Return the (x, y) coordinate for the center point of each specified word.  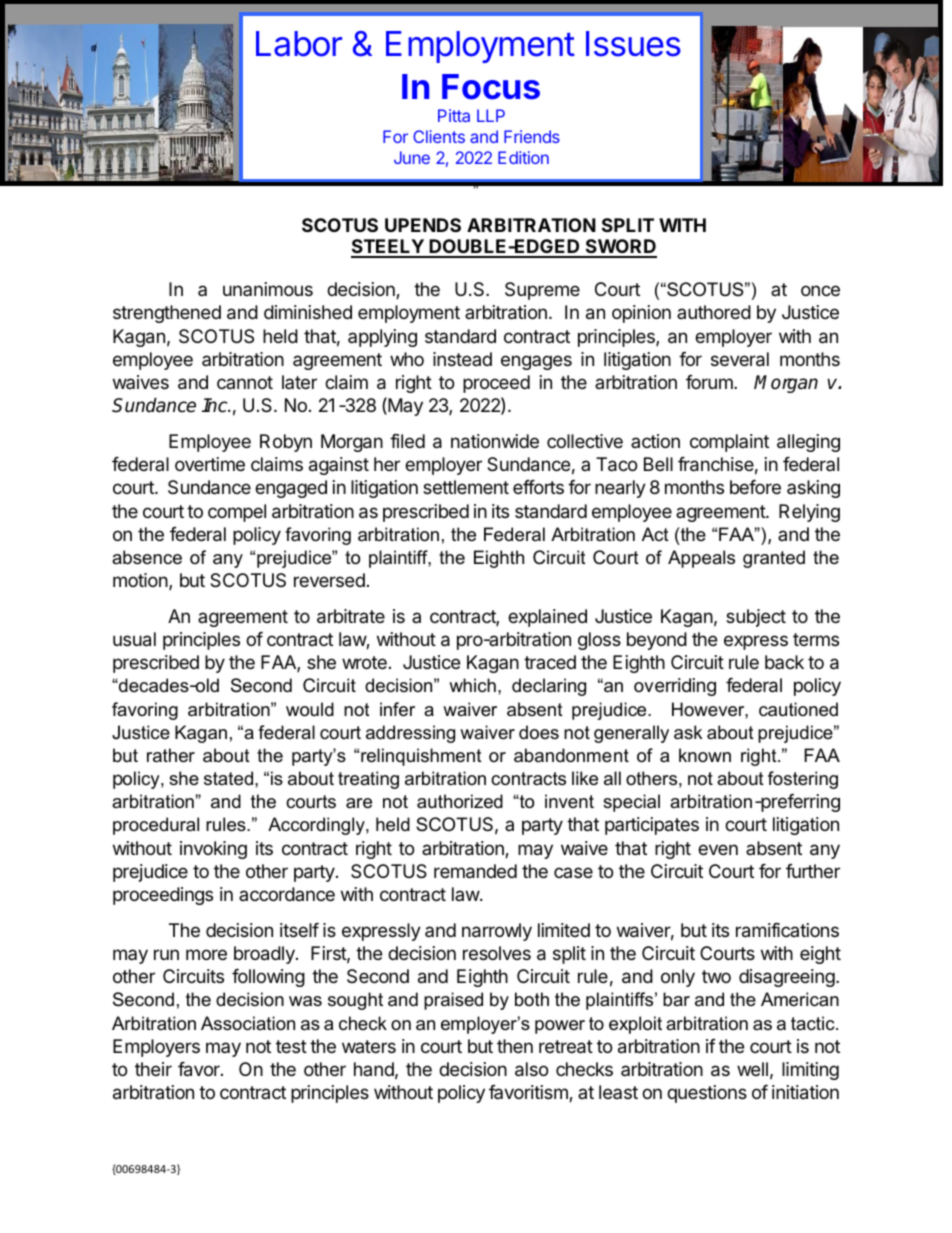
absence (147, 557)
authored (714, 312)
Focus (491, 87)
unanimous (268, 289)
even (718, 849)
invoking (213, 850)
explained (547, 618)
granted (774, 559)
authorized (460, 801)
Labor (299, 44)
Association (248, 1023)
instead (462, 359)
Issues (633, 44)
